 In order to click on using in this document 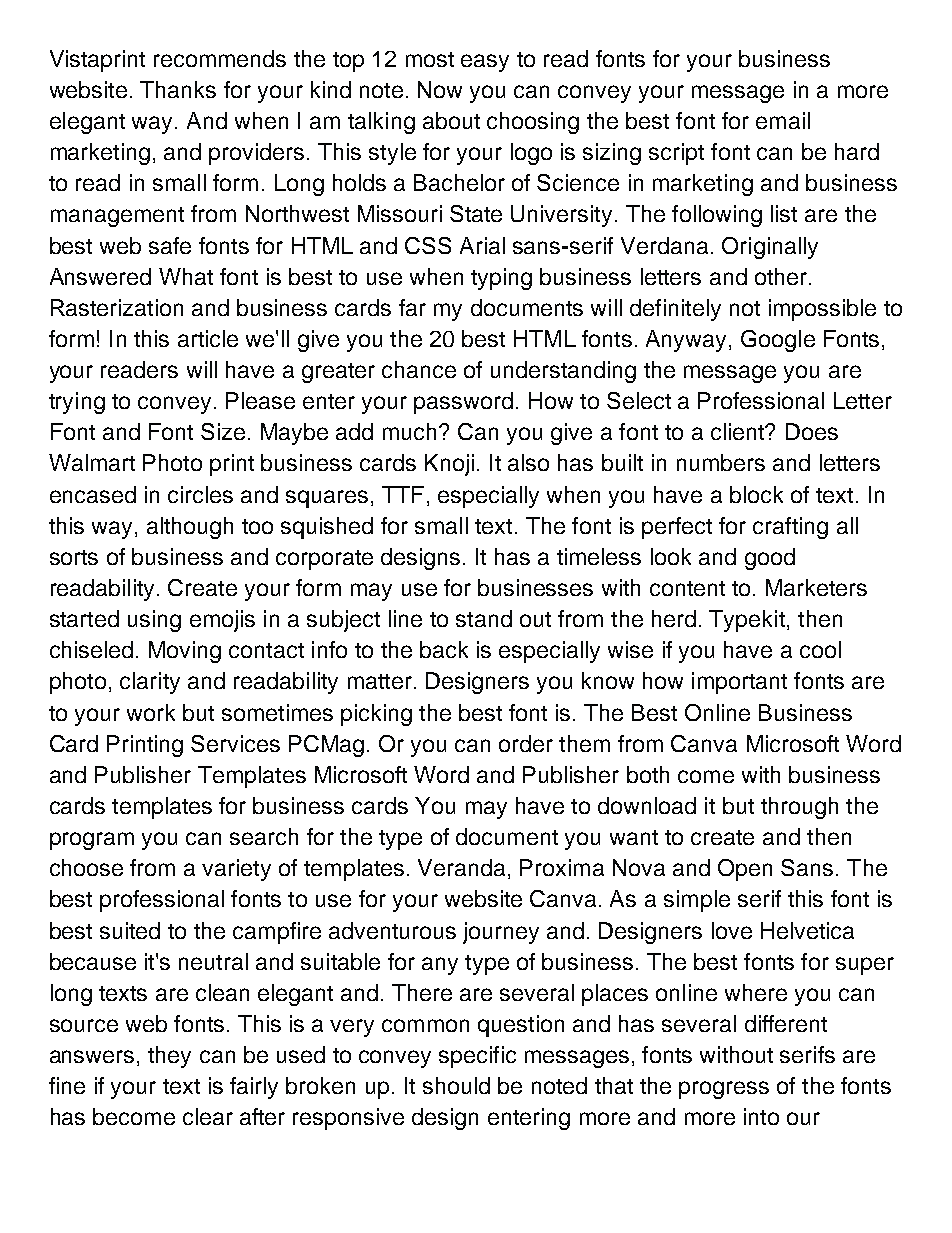, I will do `click(154, 621)`.
